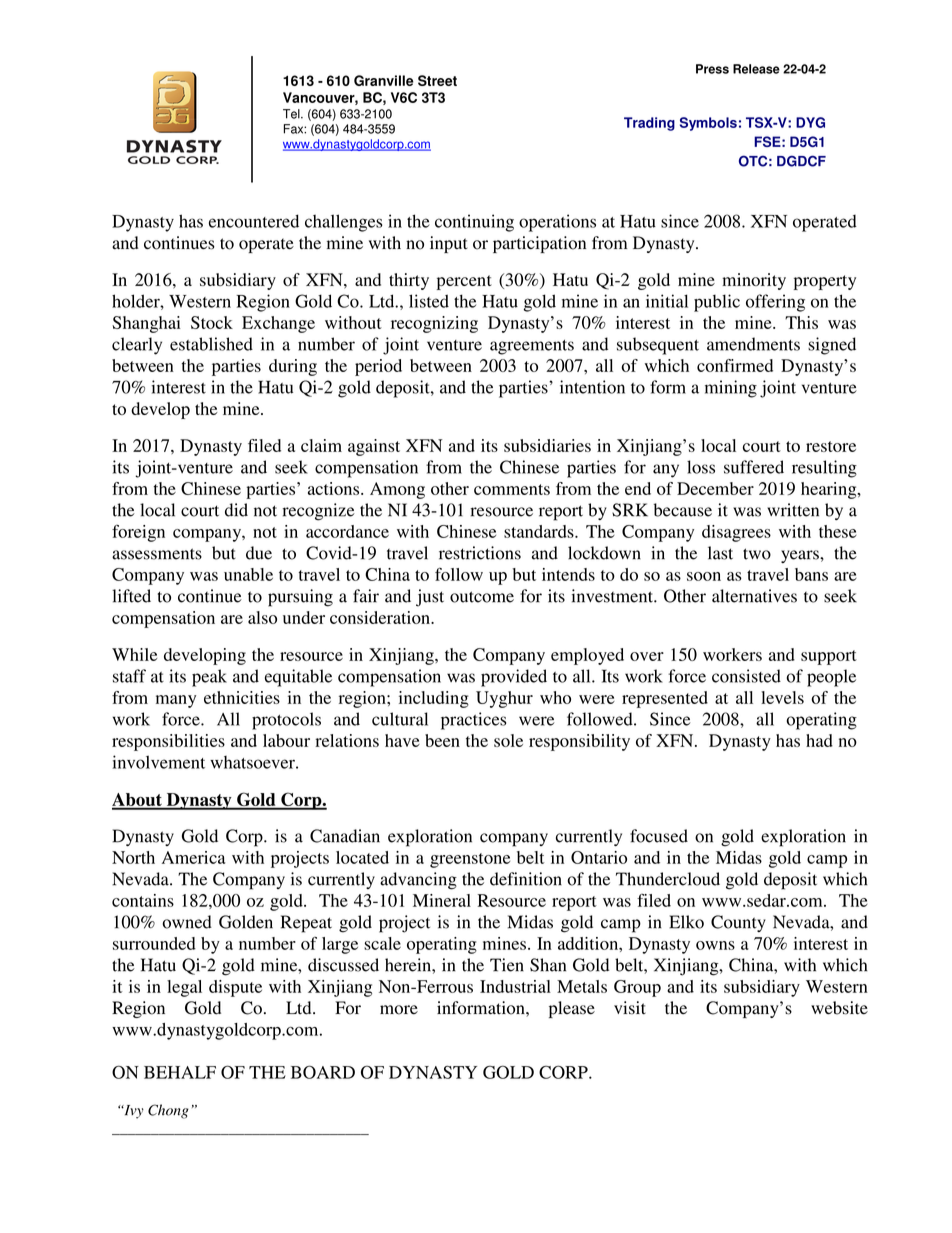 The height and width of the screenshot is (1233, 952). Describe the element at coordinates (756, 69) in the screenshot. I see `Release` at that location.
